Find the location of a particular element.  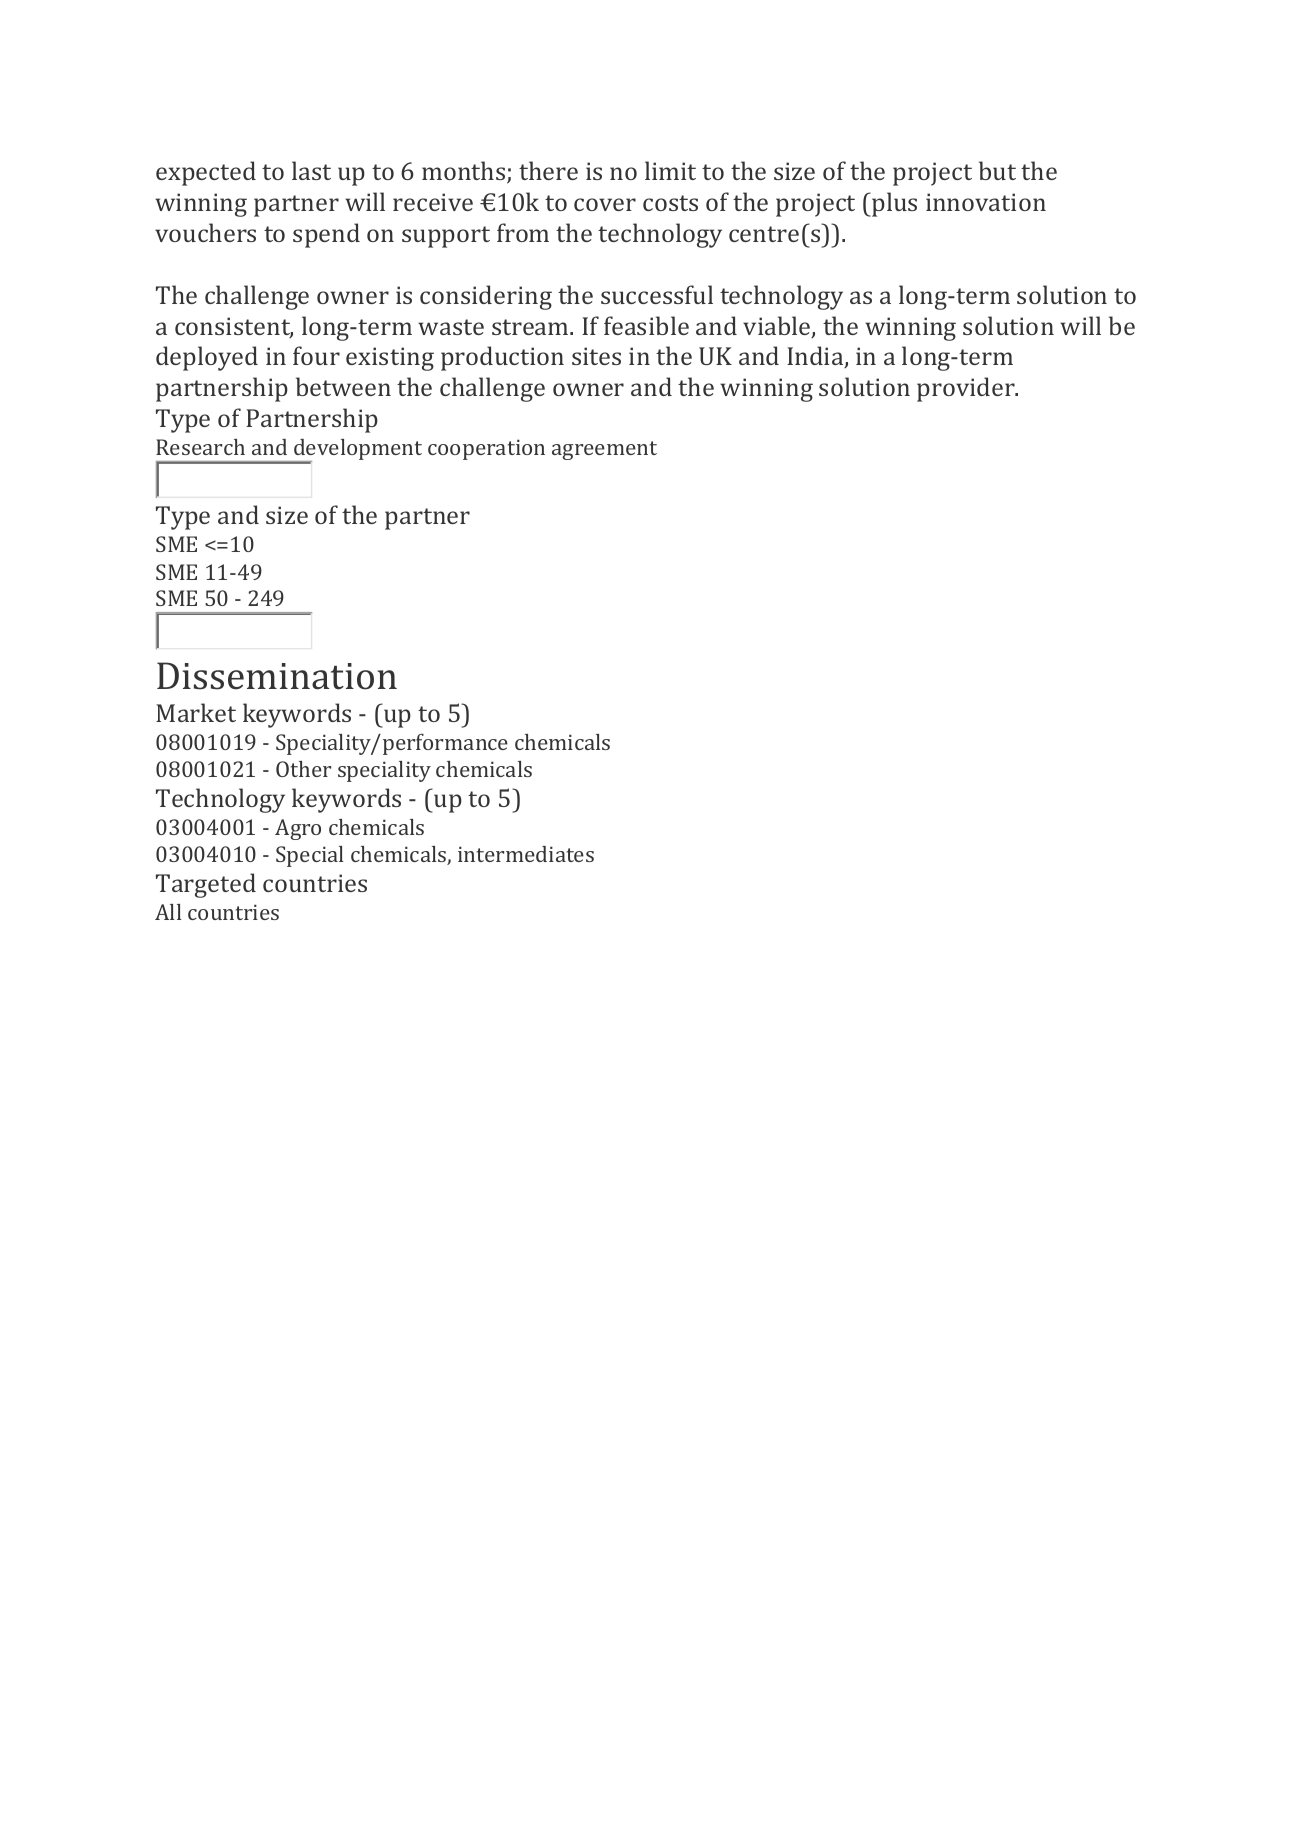

Other is located at coordinates (303, 769).
